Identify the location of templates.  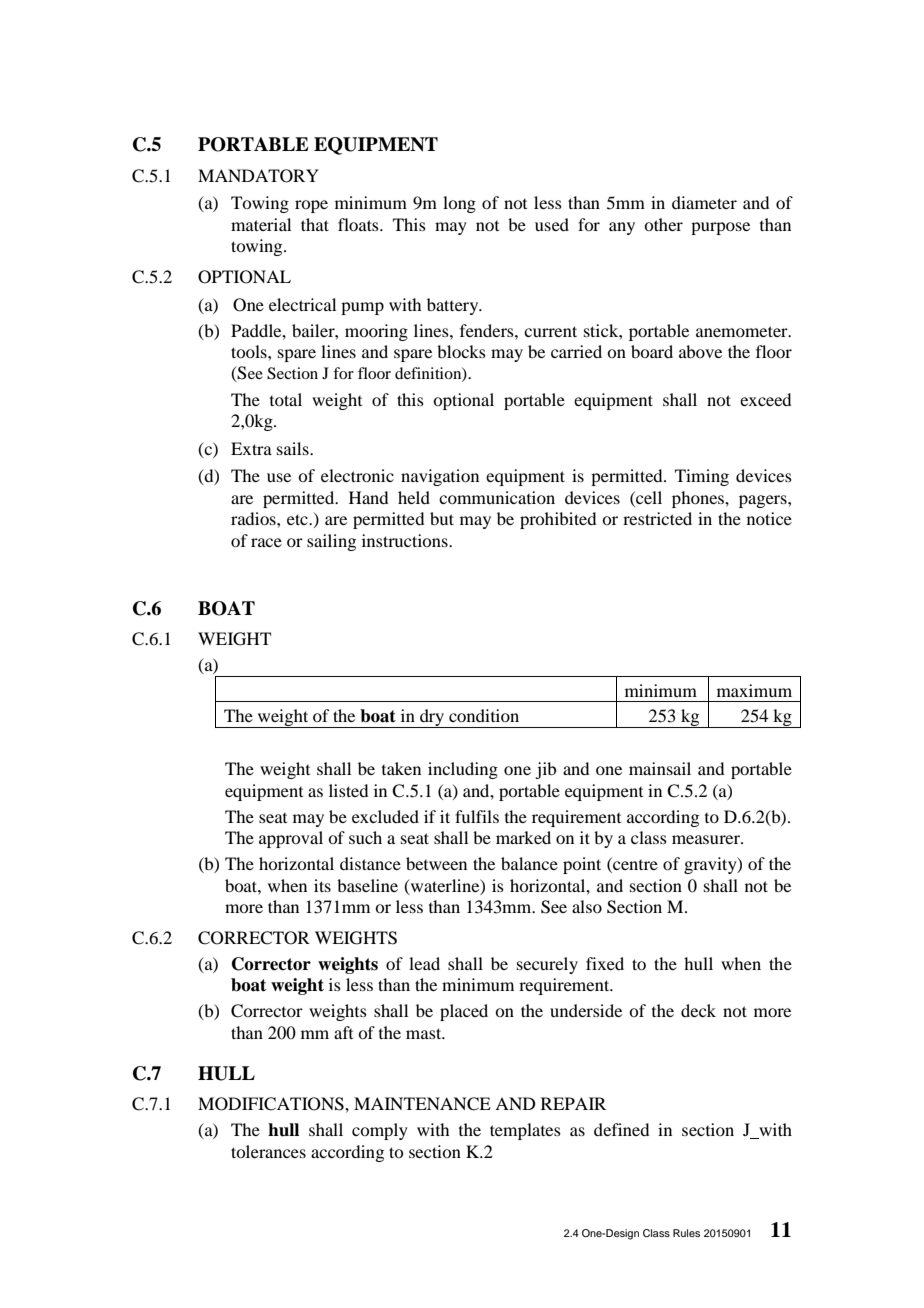
(525, 1131).
